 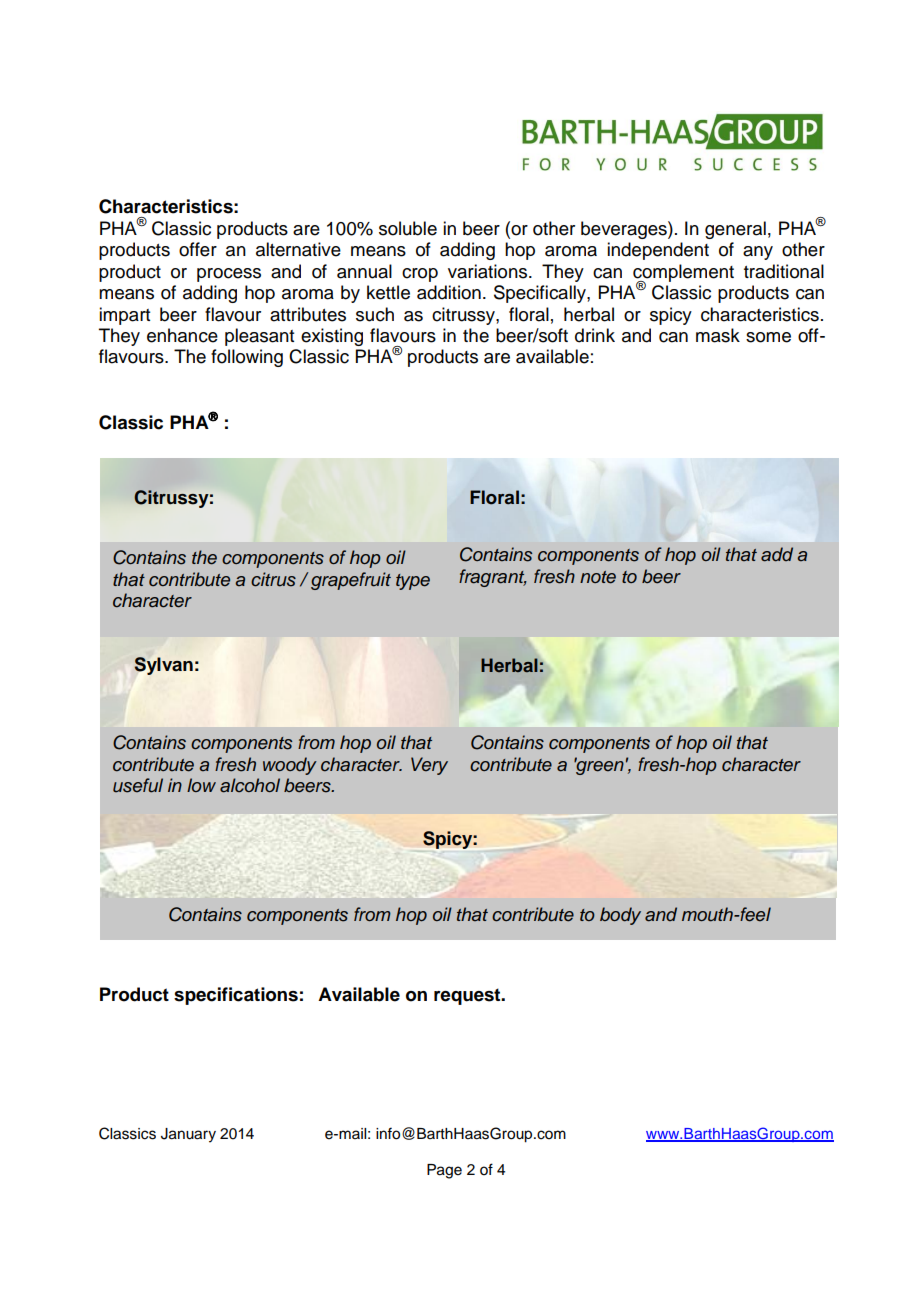 I want to click on type, so click(x=413, y=582).
